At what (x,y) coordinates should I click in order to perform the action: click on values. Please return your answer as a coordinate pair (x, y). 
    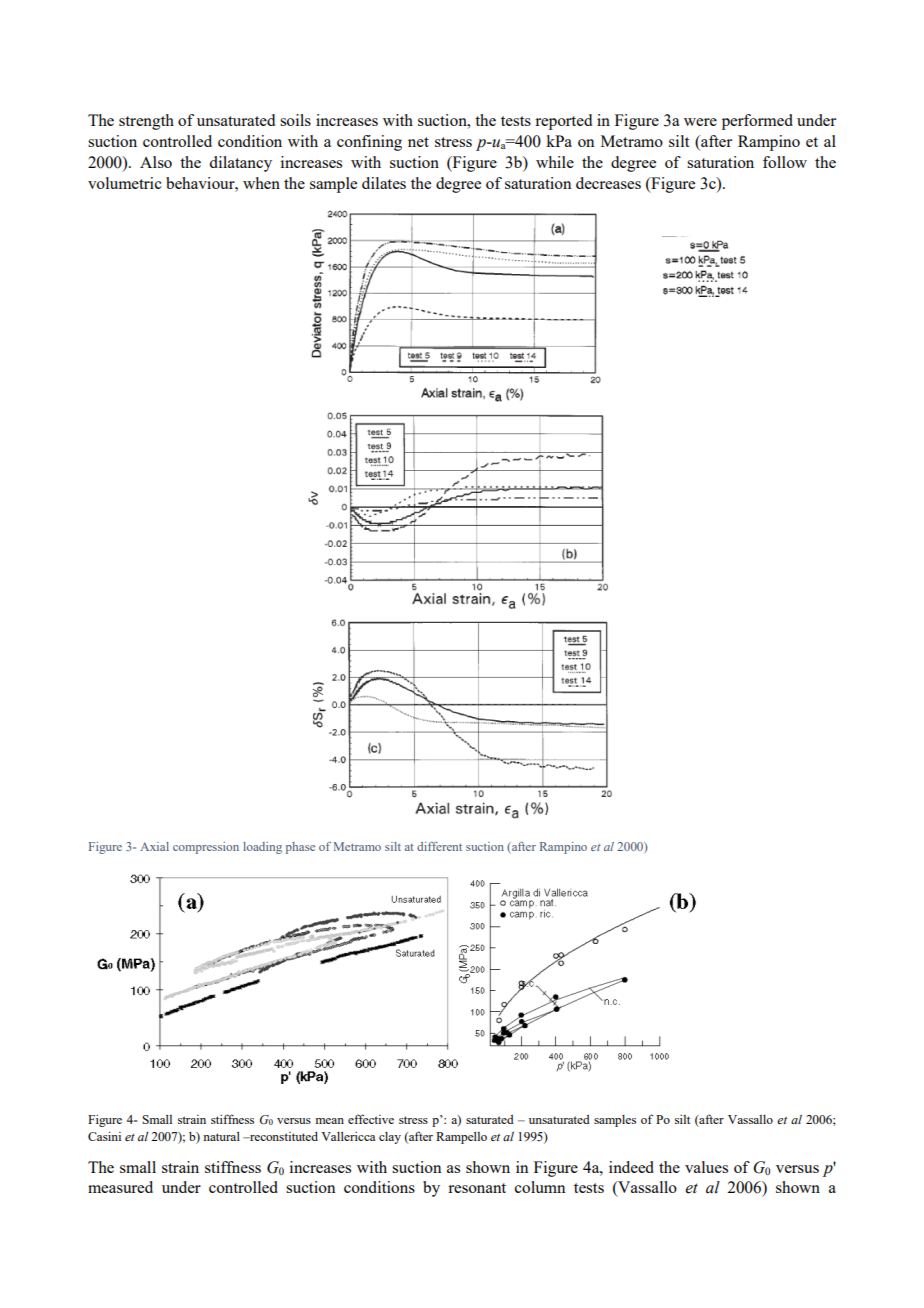
    Looking at the image, I should click on (706, 1167).
